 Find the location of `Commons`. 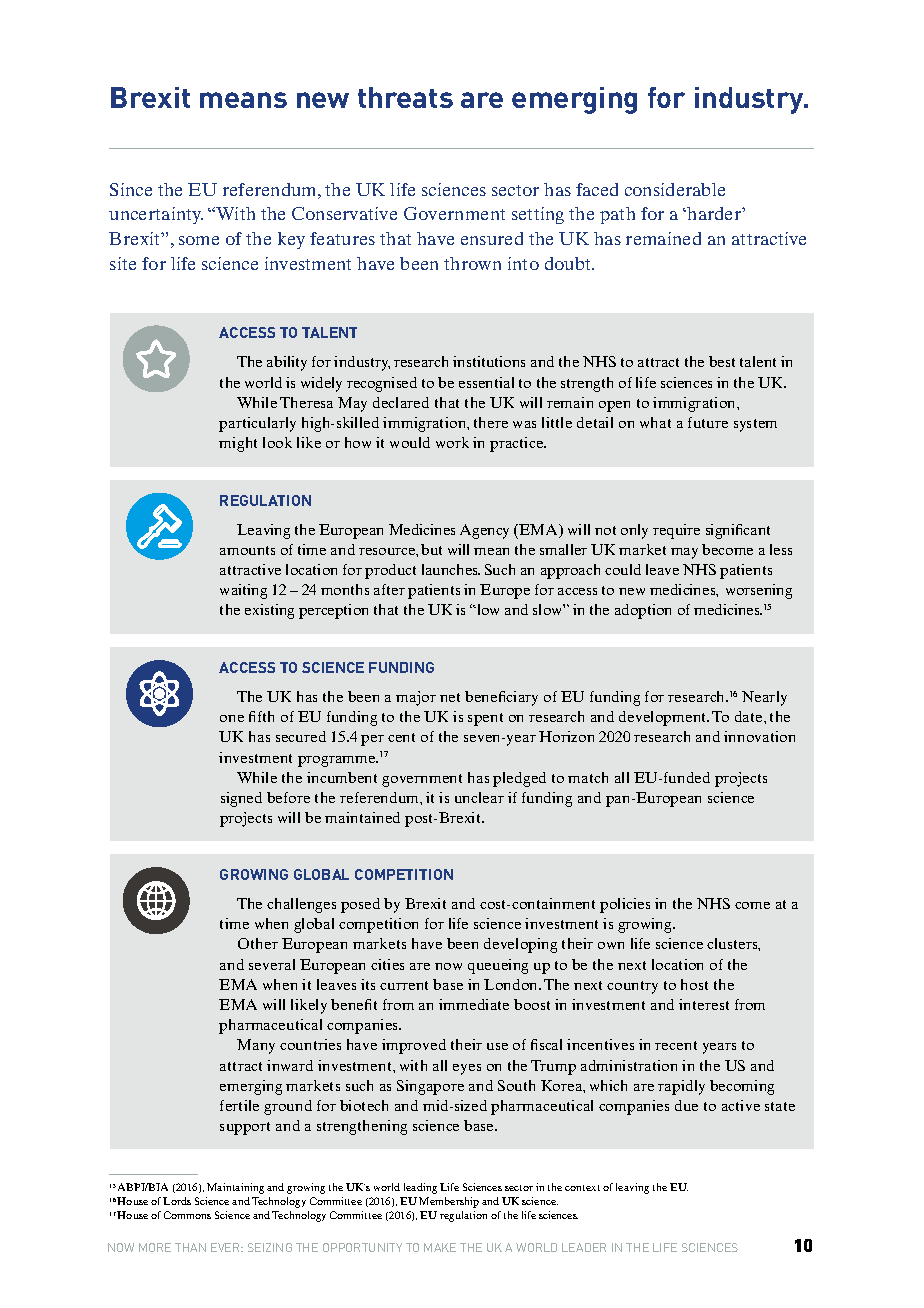

Commons is located at coordinates (187, 1215).
